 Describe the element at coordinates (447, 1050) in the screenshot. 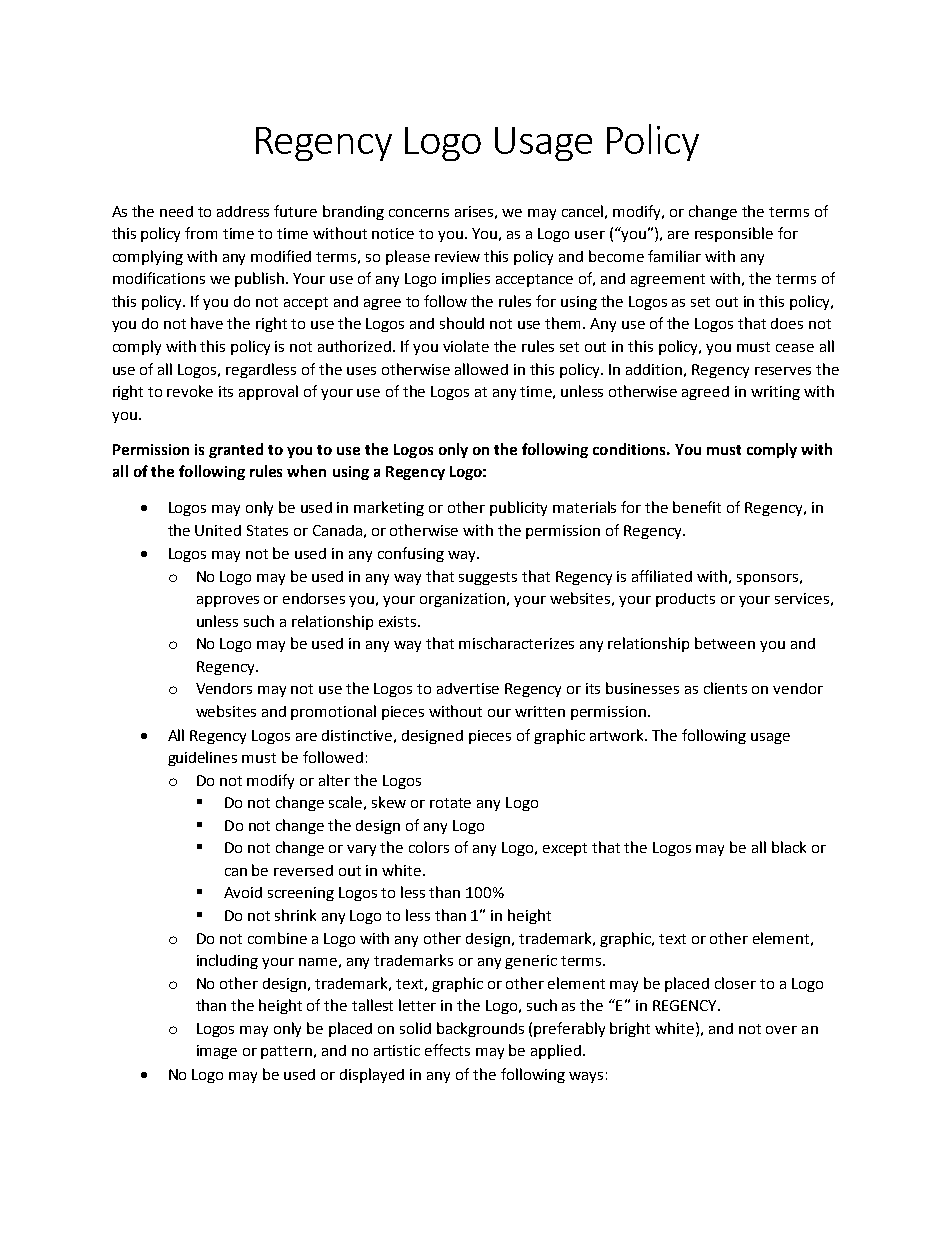

I see `effects` at that location.
